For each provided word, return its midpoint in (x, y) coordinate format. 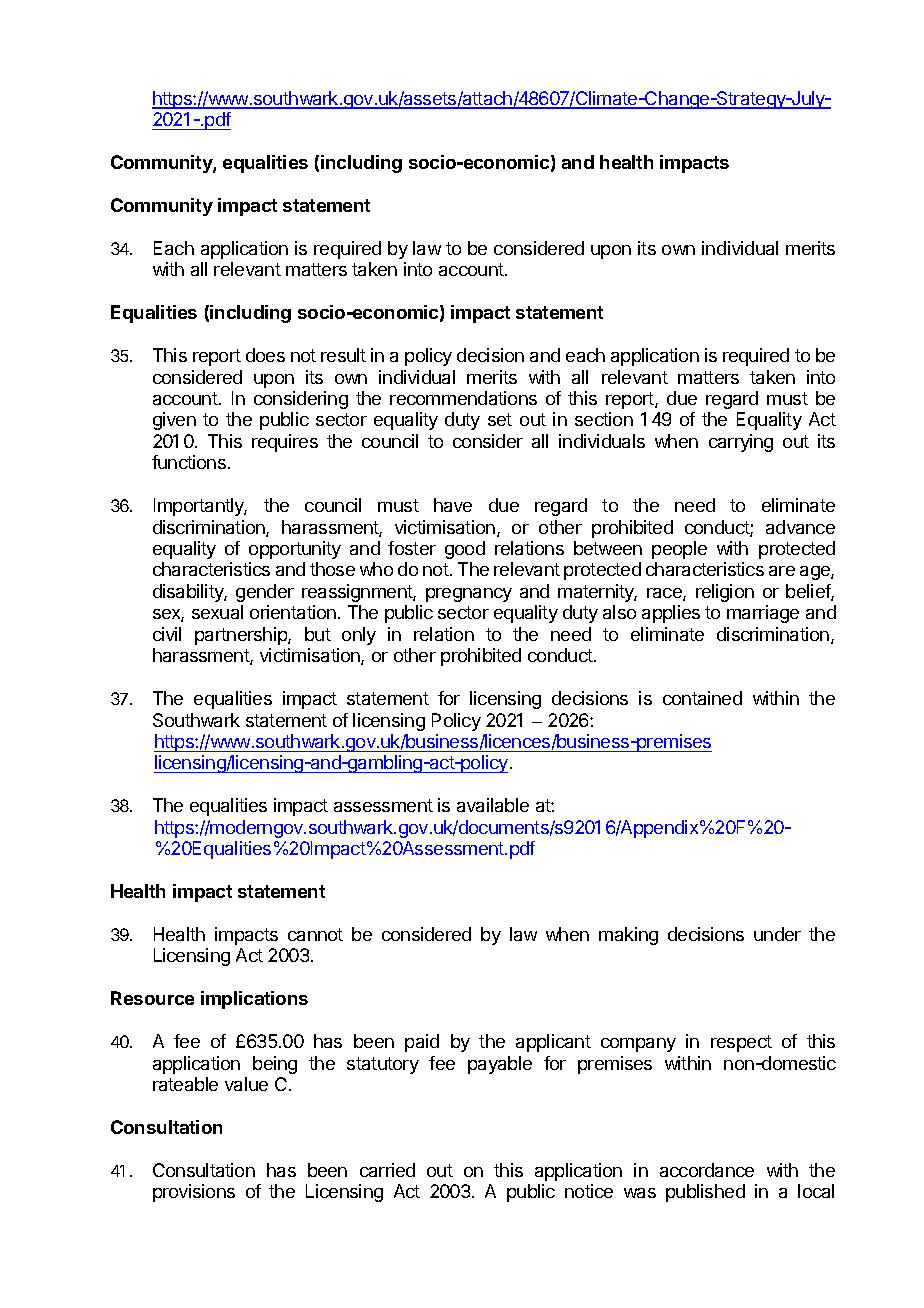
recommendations (463, 398)
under (777, 934)
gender (265, 593)
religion (725, 593)
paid (422, 1043)
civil (167, 634)
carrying (741, 443)
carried (387, 1170)
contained (702, 698)
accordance (707, 1170)
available (493, 805)
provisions (194, 1193)
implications (254, 1000)
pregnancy (469, 595)
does (265, 355)
